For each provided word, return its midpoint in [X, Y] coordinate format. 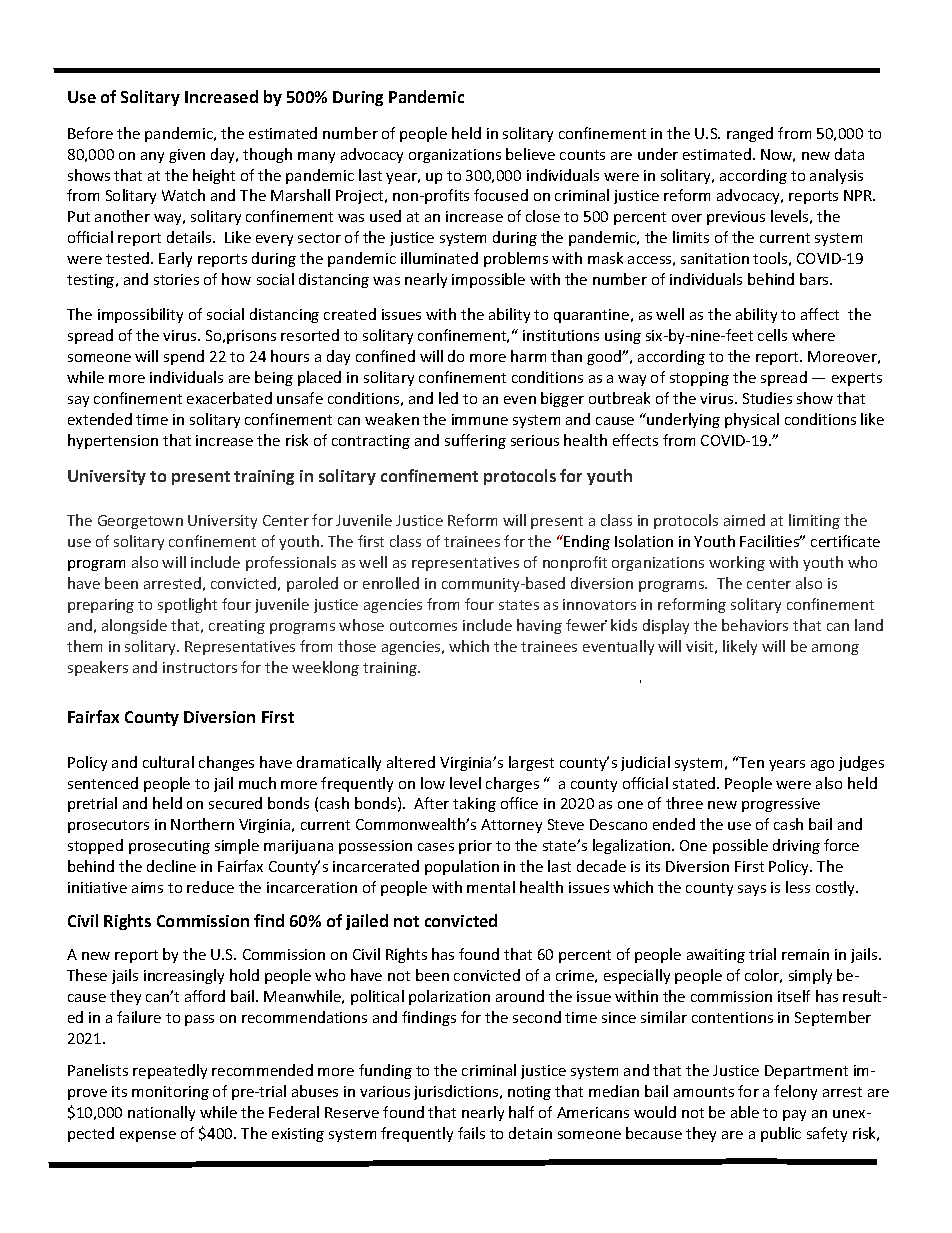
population [462, 867]
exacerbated [229, 398]
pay [794, 1115]
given [187, 156]
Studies [767, 398]
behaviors [755, 625]
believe [530, 154]
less [798, 887]
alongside [134, 626]
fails [471, 1133]
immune [480, 419]
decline [171, 866]
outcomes [423, 626]
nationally [161, 1113]
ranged [750, 134]
